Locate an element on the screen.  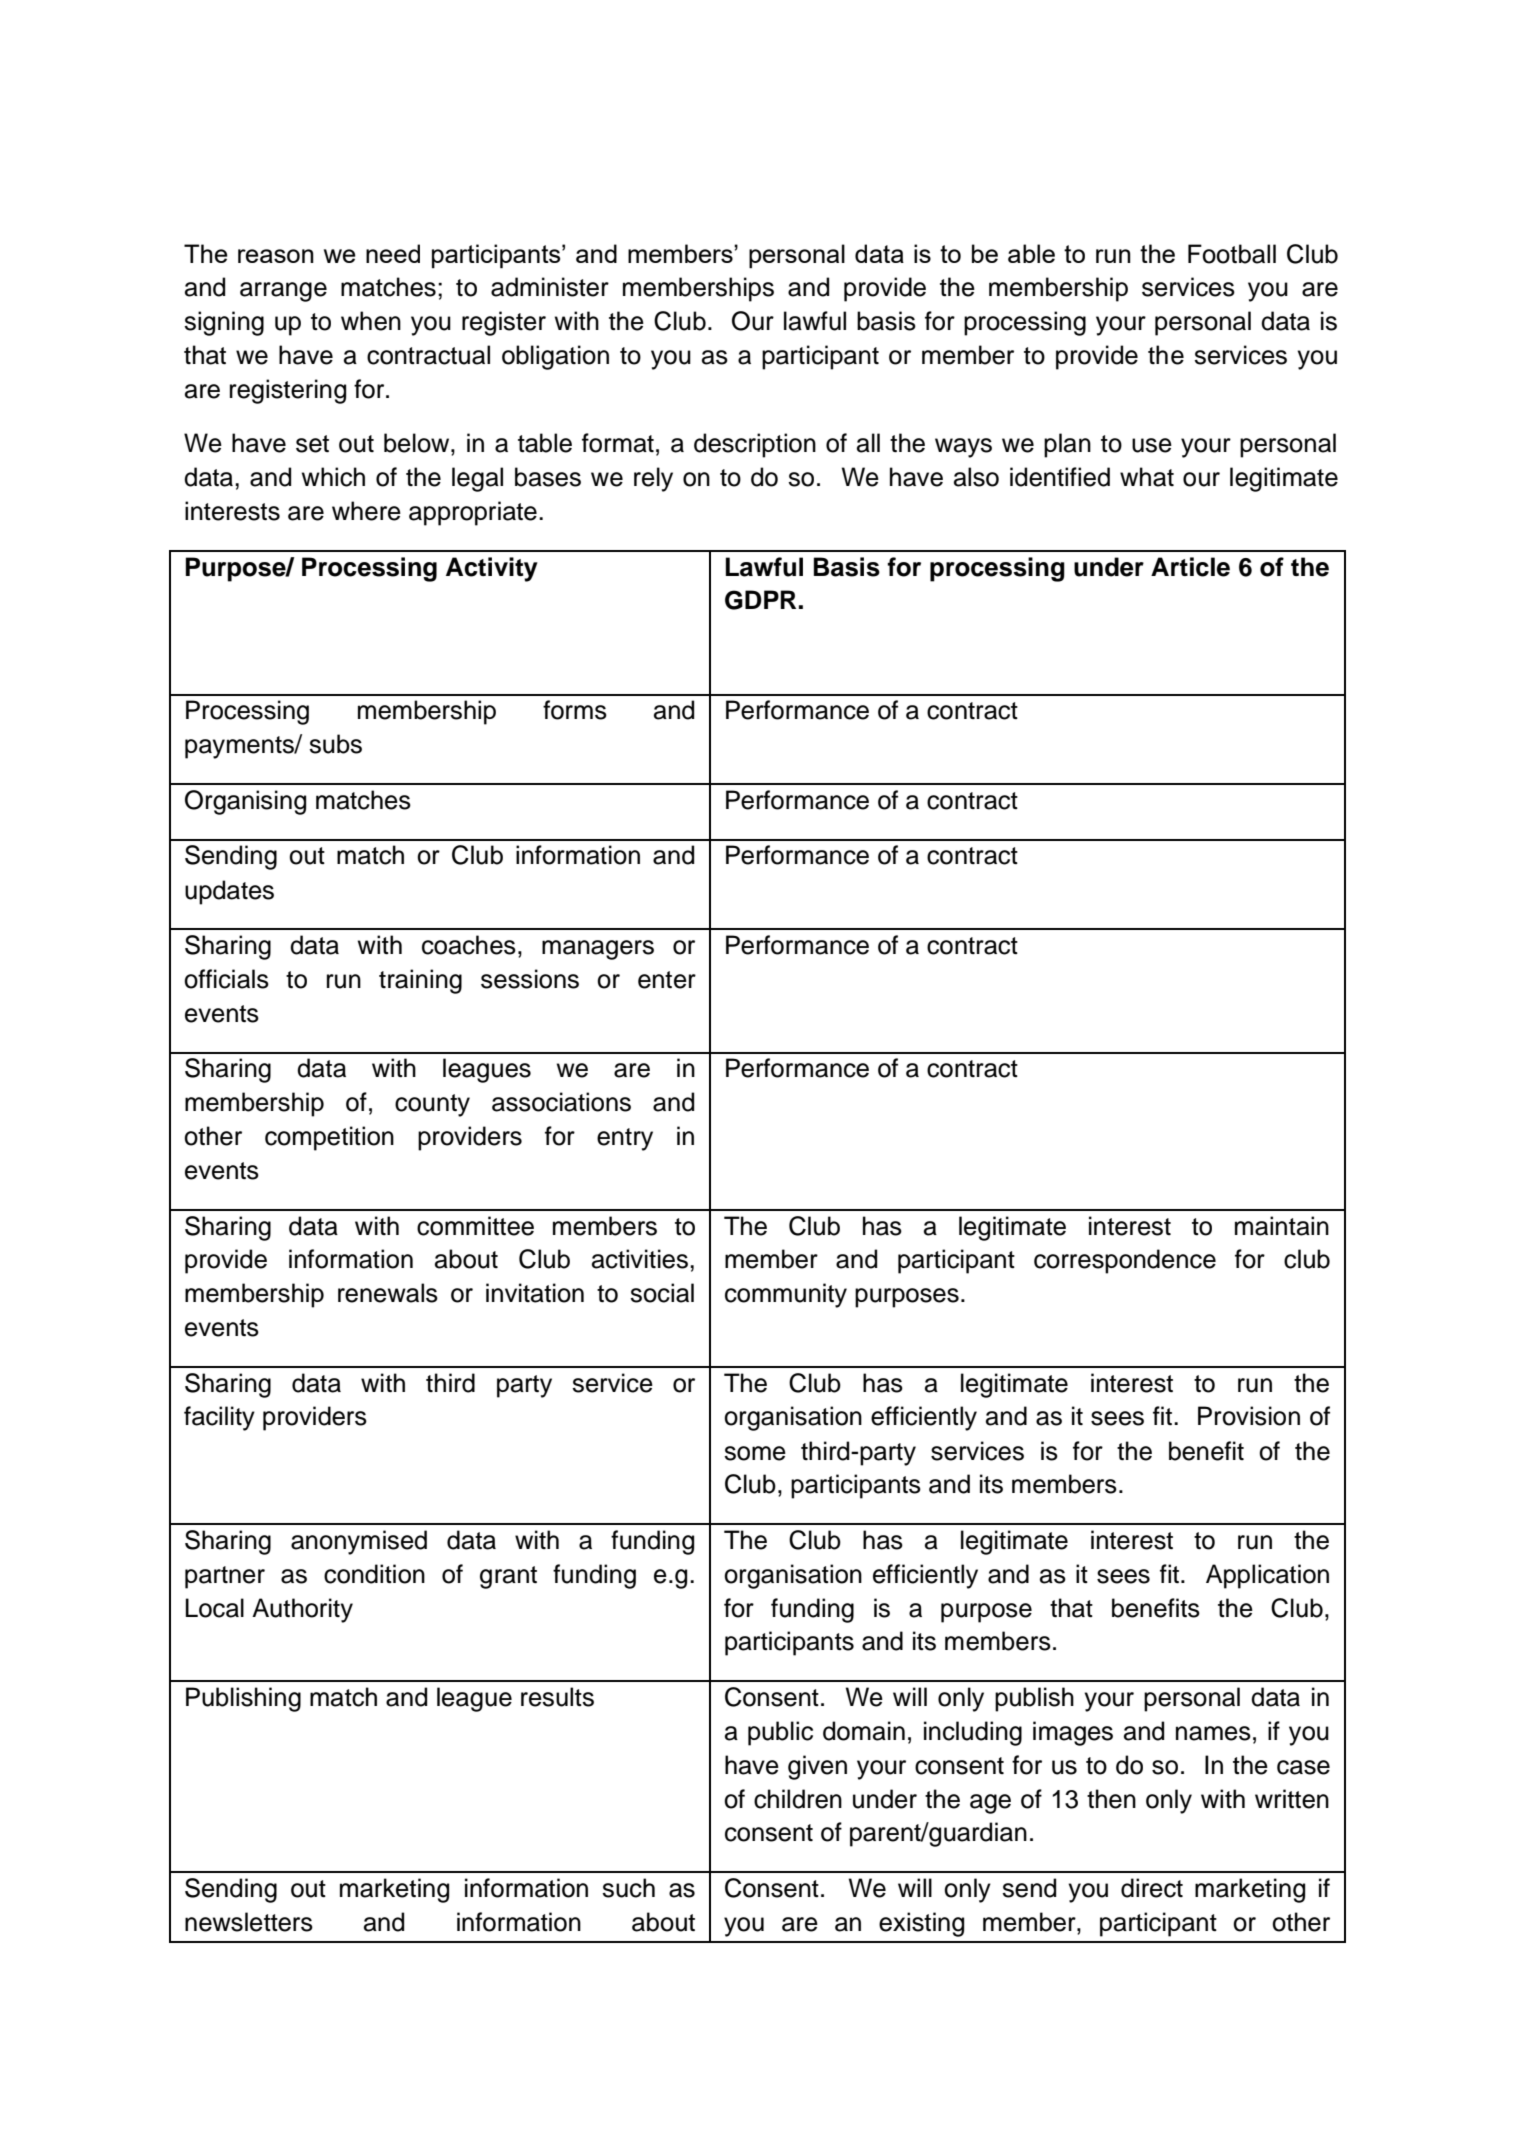
Application is located at coordinates (1267, 1576).
